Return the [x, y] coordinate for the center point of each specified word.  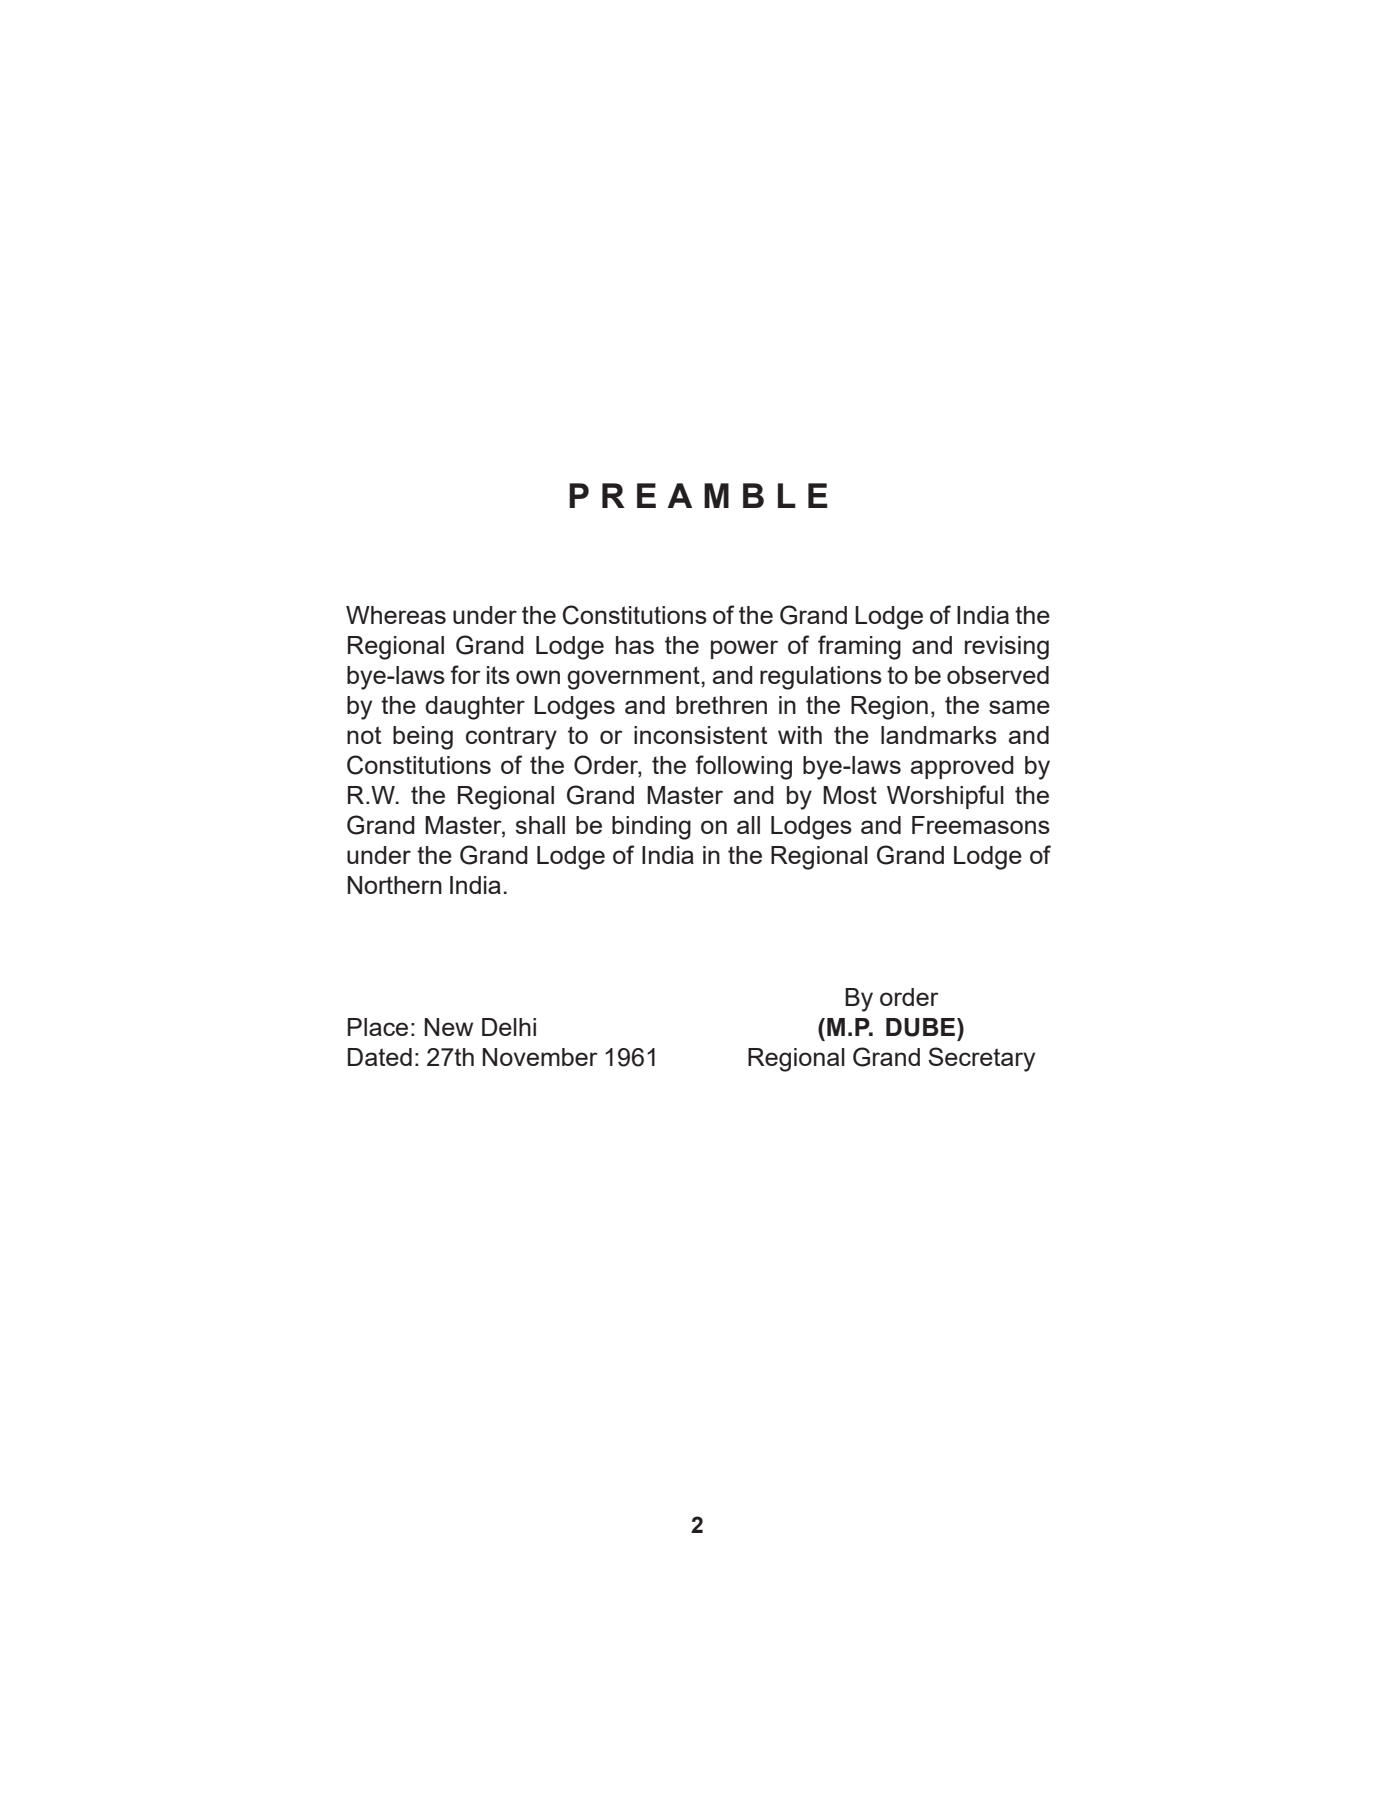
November [540, 1057]
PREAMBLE [698, 495]
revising [1007, 648]
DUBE [922, 1027]
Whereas [396, 615]
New [449, 1027]
